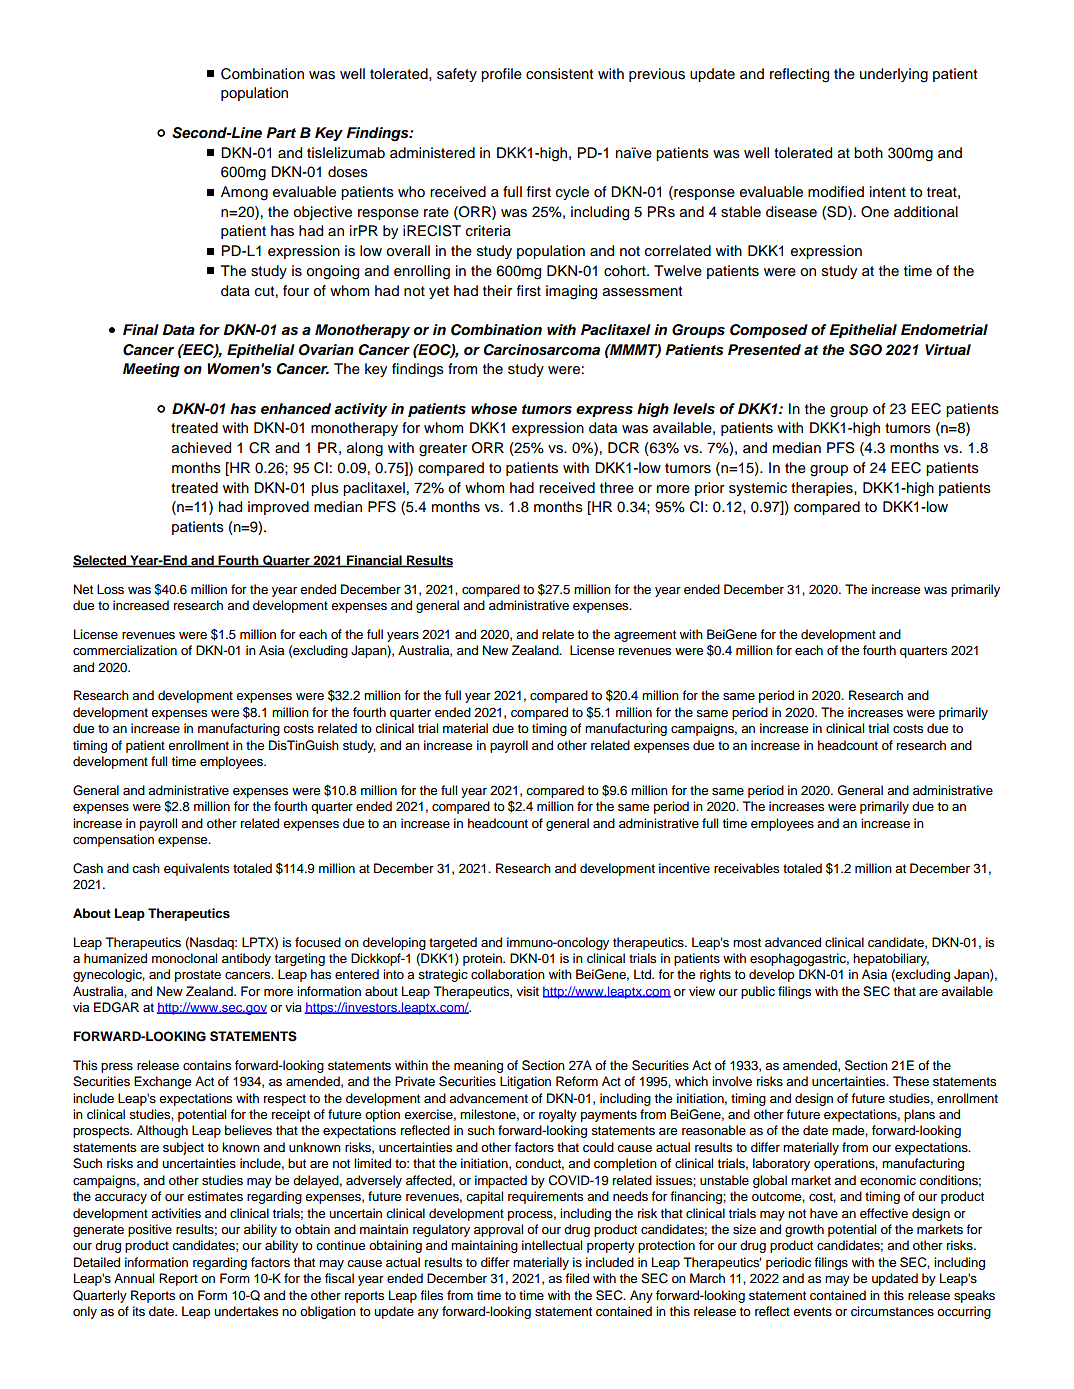 The width and height of the document is (1074, 1389). Describe the element at coordinates (892, 1311) in the document. I see `circumstances` at that location.
